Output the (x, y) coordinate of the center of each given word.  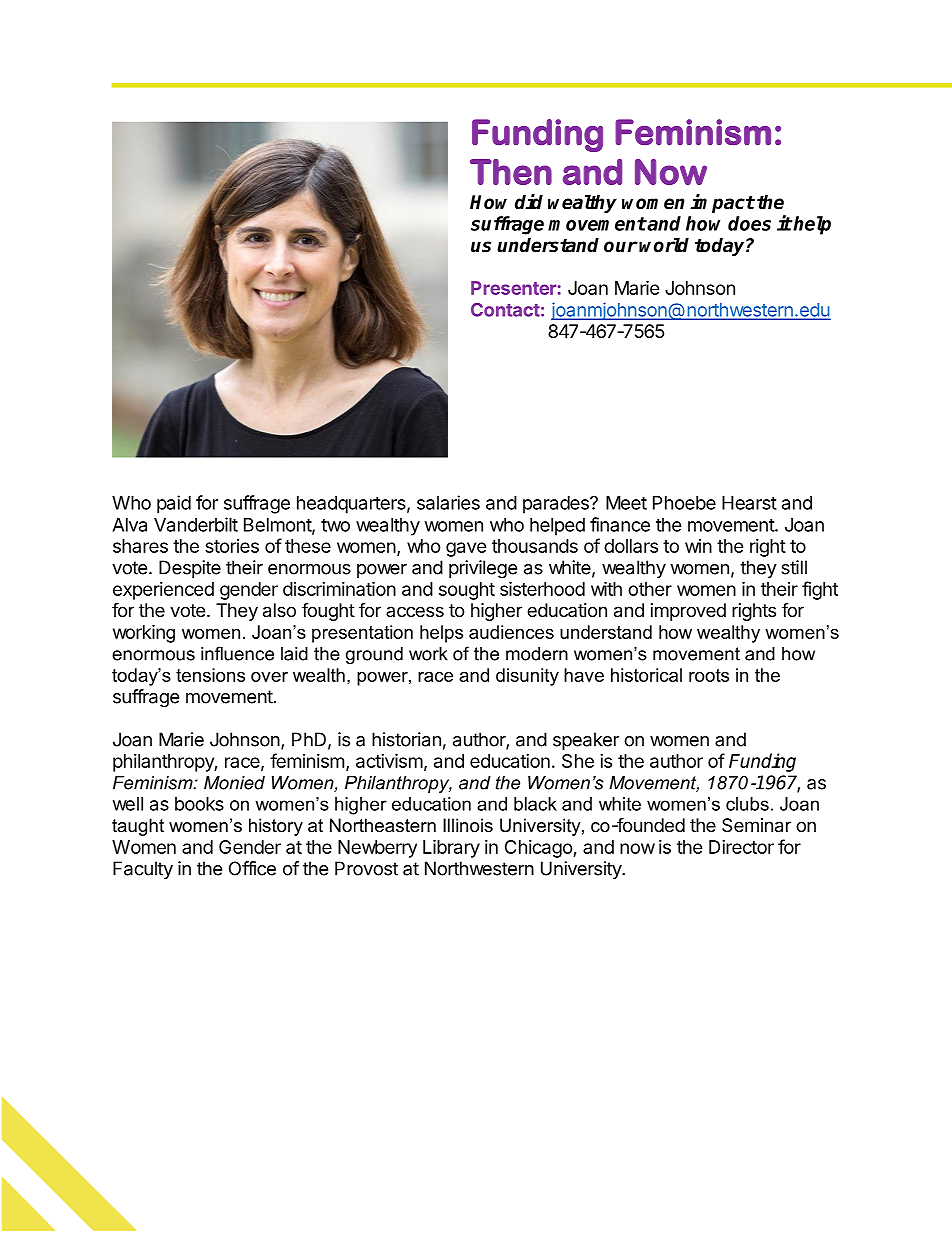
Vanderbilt (196, 524)
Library (451, 848)
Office (252, 868)
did (529, 202)
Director (741, 847)
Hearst (749, 503)
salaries (448, 502)
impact (722, 203)
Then (511, 172)
